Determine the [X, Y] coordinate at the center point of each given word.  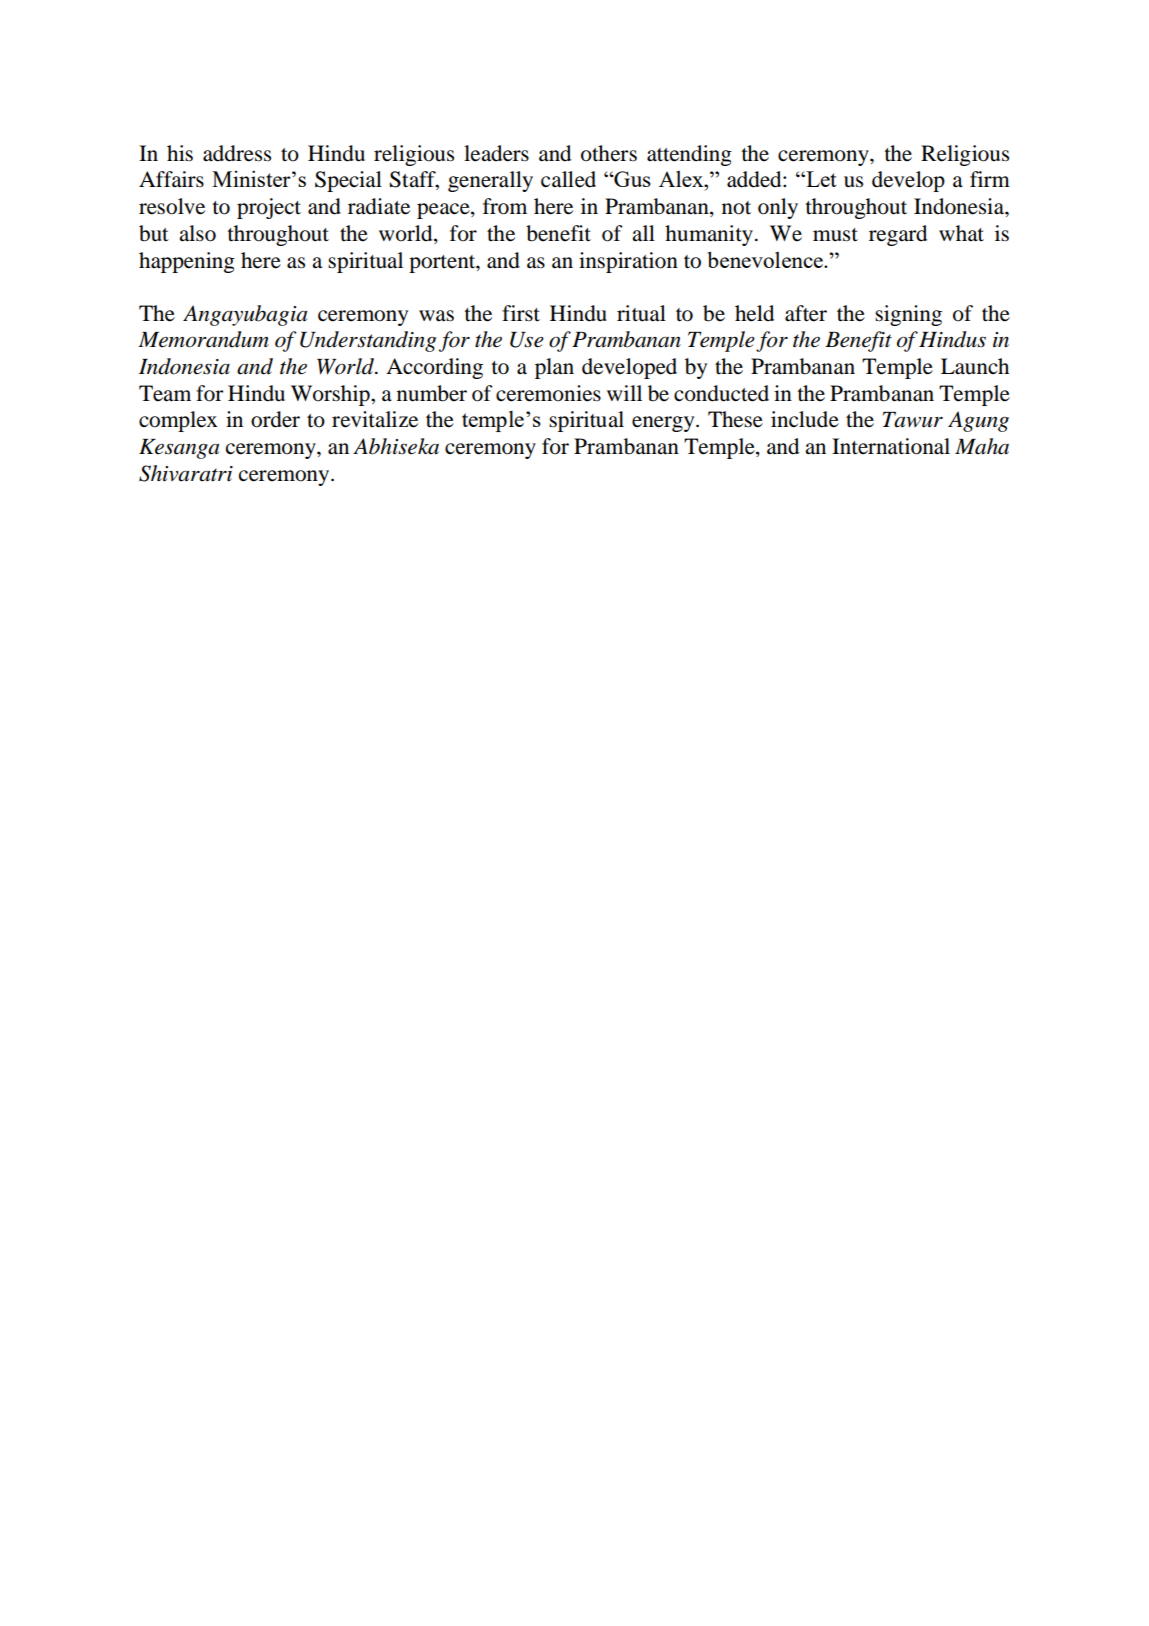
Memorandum [203, 339]
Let [820, 179]
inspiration [628, 262]
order [275, 419]
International [891, 446]
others [609, 153]
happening [187, 262]
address [237, 153]
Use [527, 340]
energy [664, 424]
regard [898, 235]
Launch [975, 366]
